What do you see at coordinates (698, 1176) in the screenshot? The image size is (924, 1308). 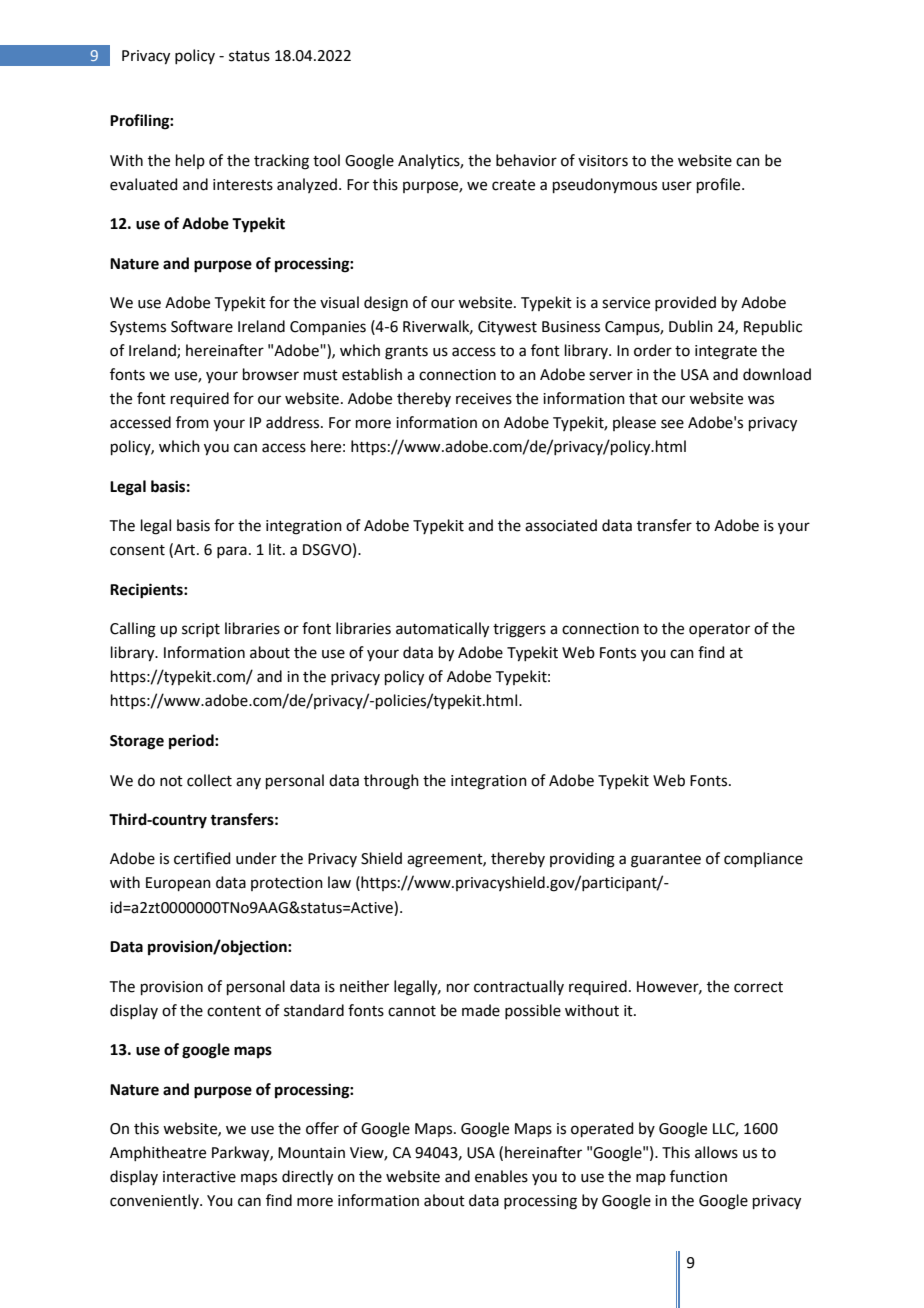 I see `function` at bounding box center [698, 1176].
